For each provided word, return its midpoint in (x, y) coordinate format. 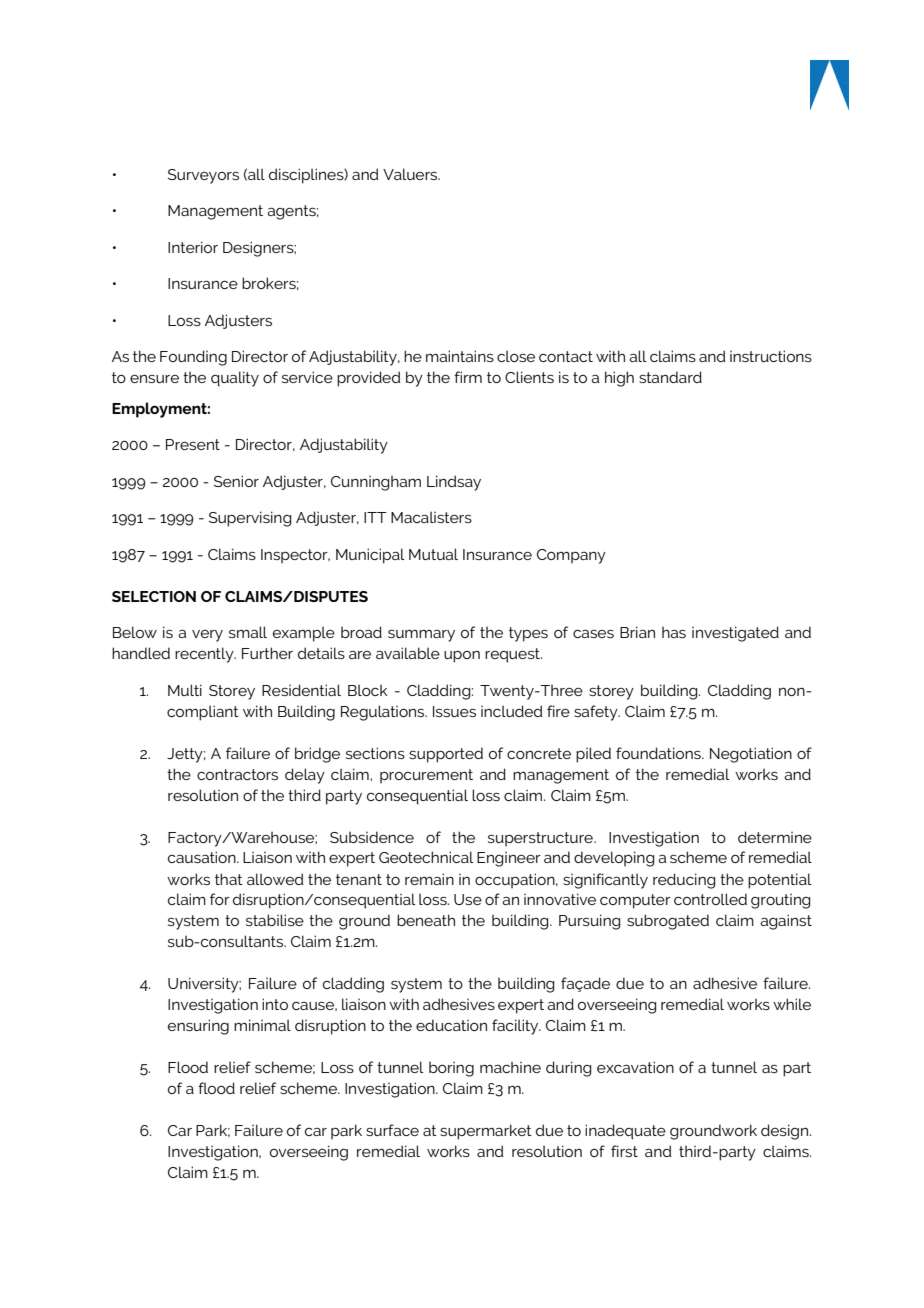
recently (205, 655)
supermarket (486, 1132)
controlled (710, 899)
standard (670, 377)
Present (193, 444)
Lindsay (454, 483)
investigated (735, 634)
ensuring (198, 1027)
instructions (771, 356)
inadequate (625, 1132)
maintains (460, 356)
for (220, 899)
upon (462, 657)
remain (429, 879)
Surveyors (203, 176)
